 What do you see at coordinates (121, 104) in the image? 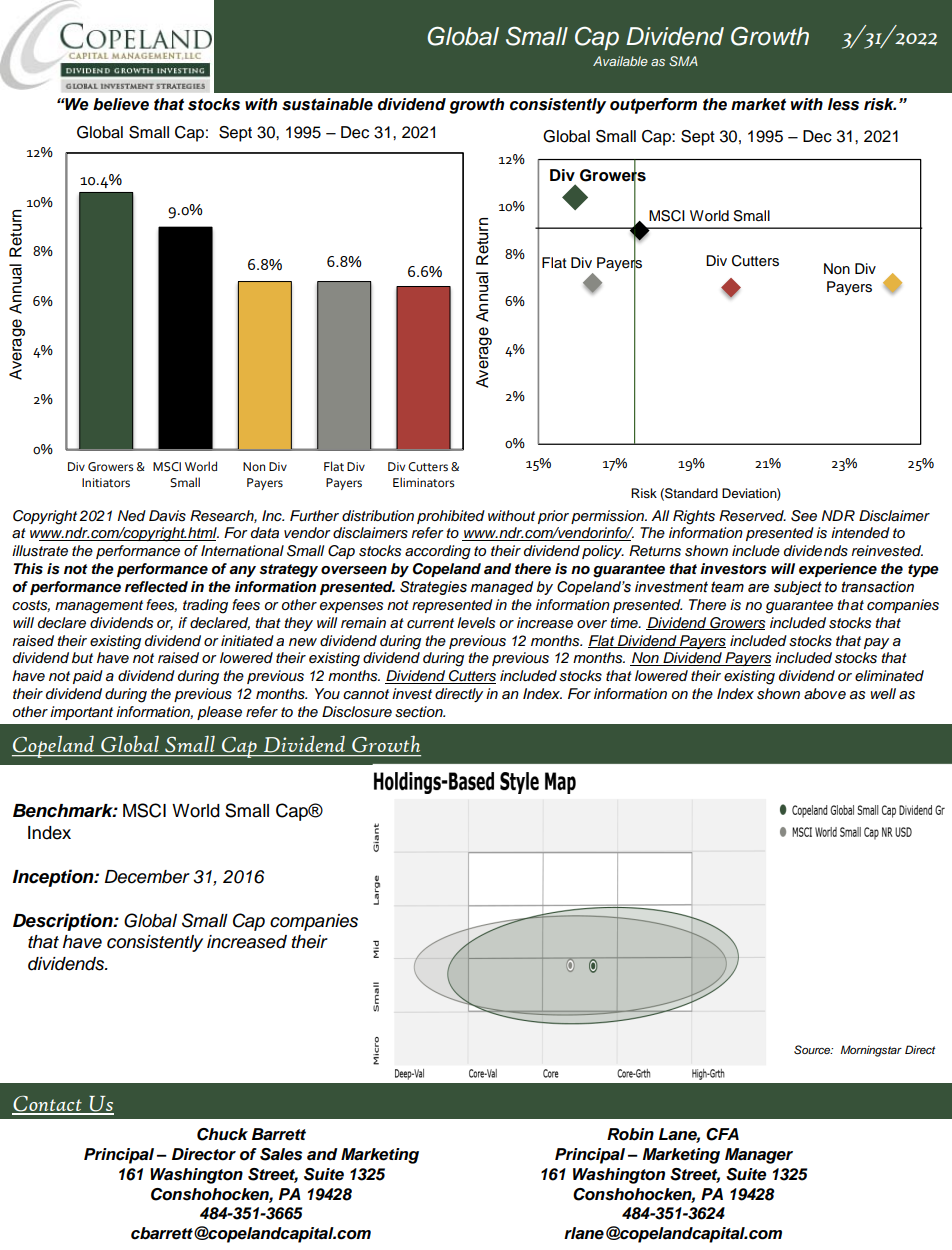
I see `believe` at bounding box center [121, 104].
